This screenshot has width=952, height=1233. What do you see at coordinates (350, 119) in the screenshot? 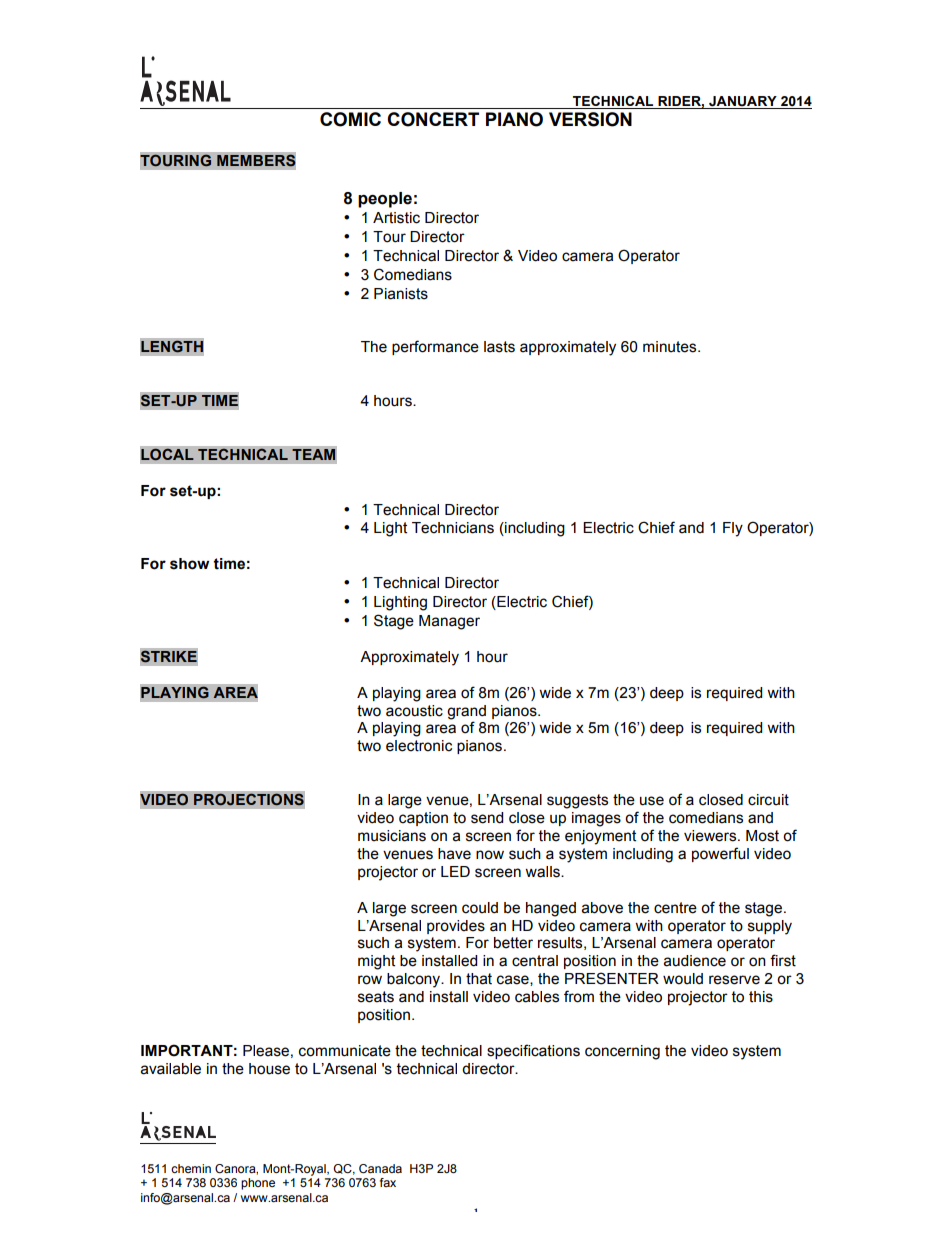
I see `COMIC` at bounding box center [350, 119].
